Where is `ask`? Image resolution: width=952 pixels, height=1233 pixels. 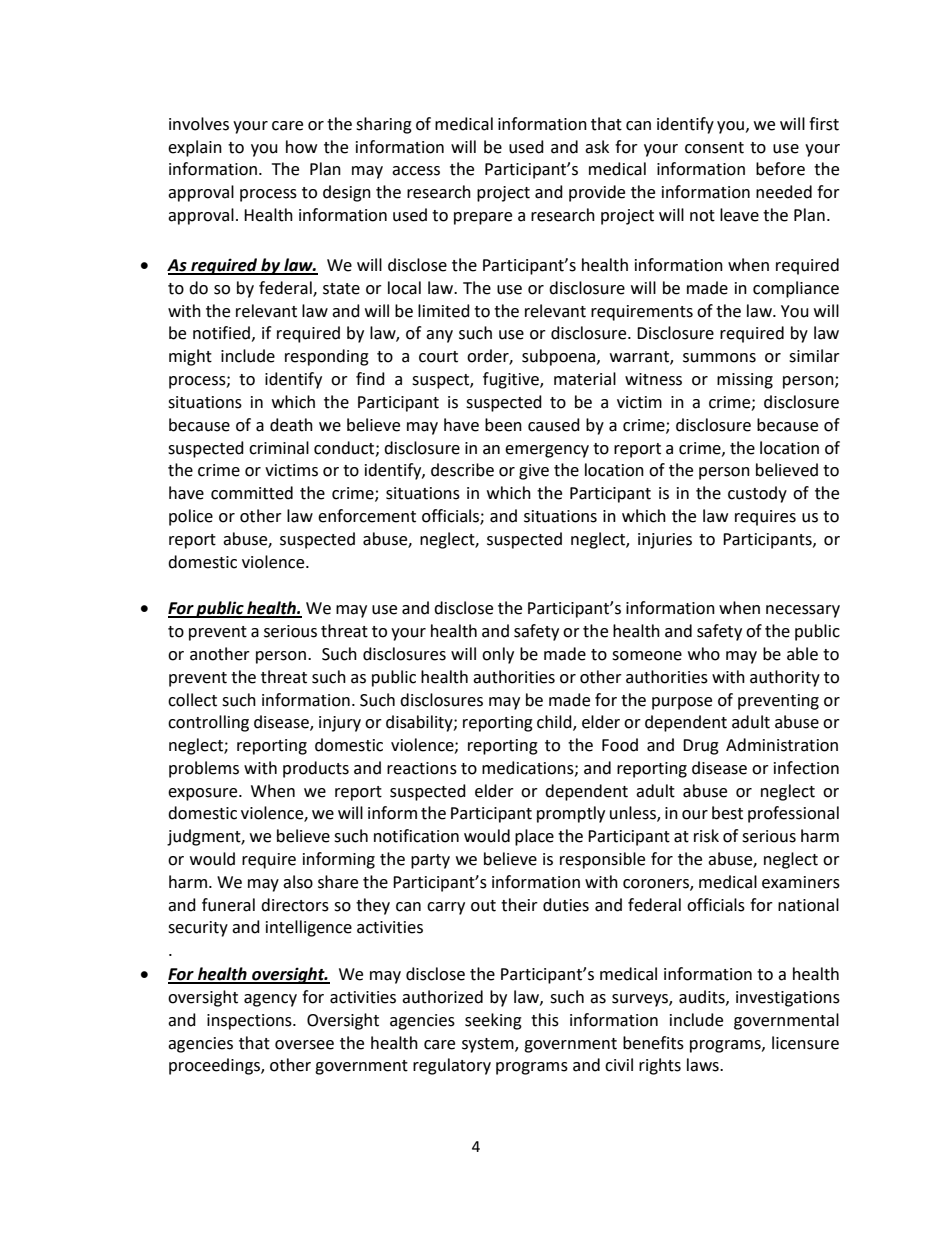
ask is located at coordinates (597, 147).
